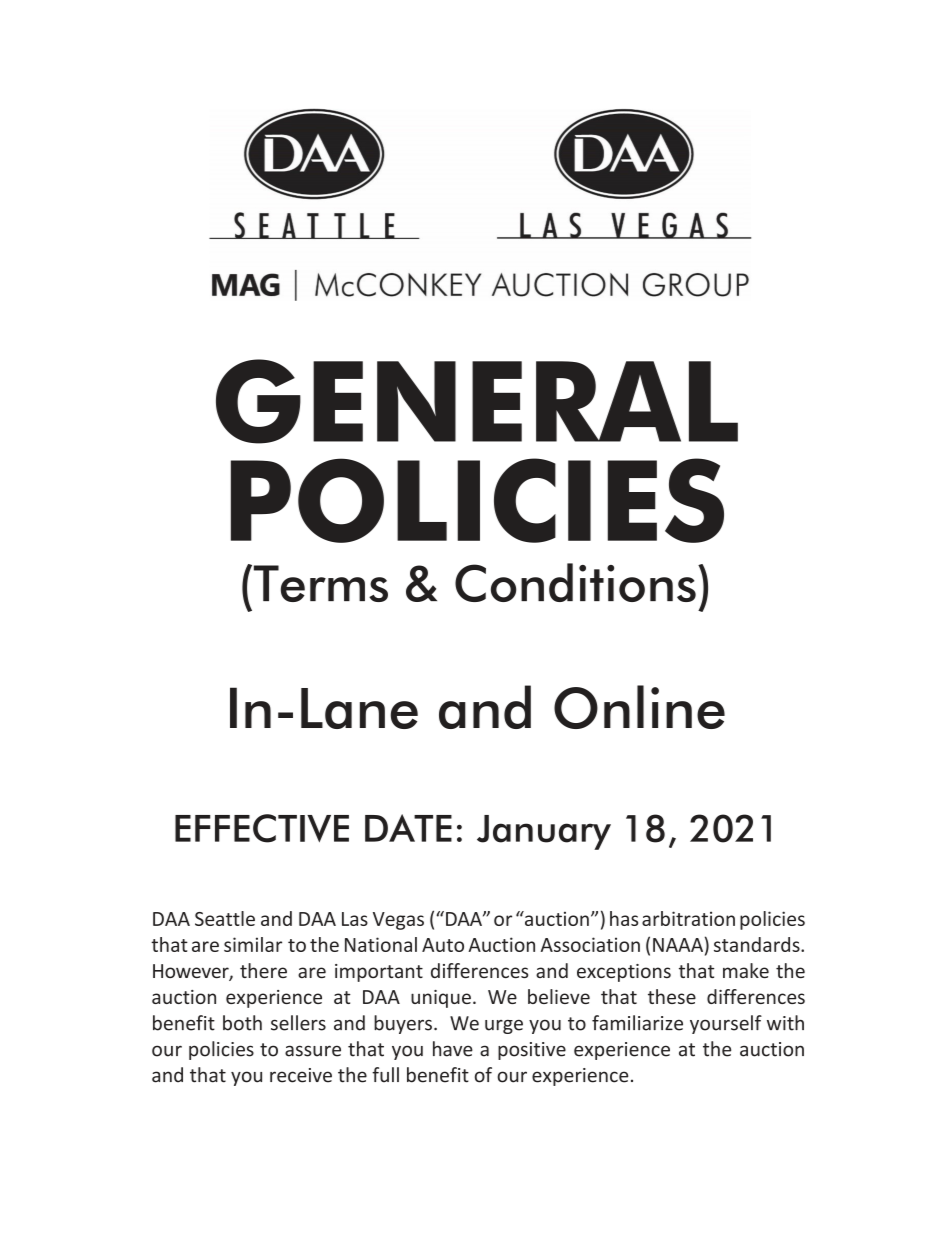  What do you see at coordinates (544, 832) in the screenshot?
I see `January` at bounding box center [544, 832].
